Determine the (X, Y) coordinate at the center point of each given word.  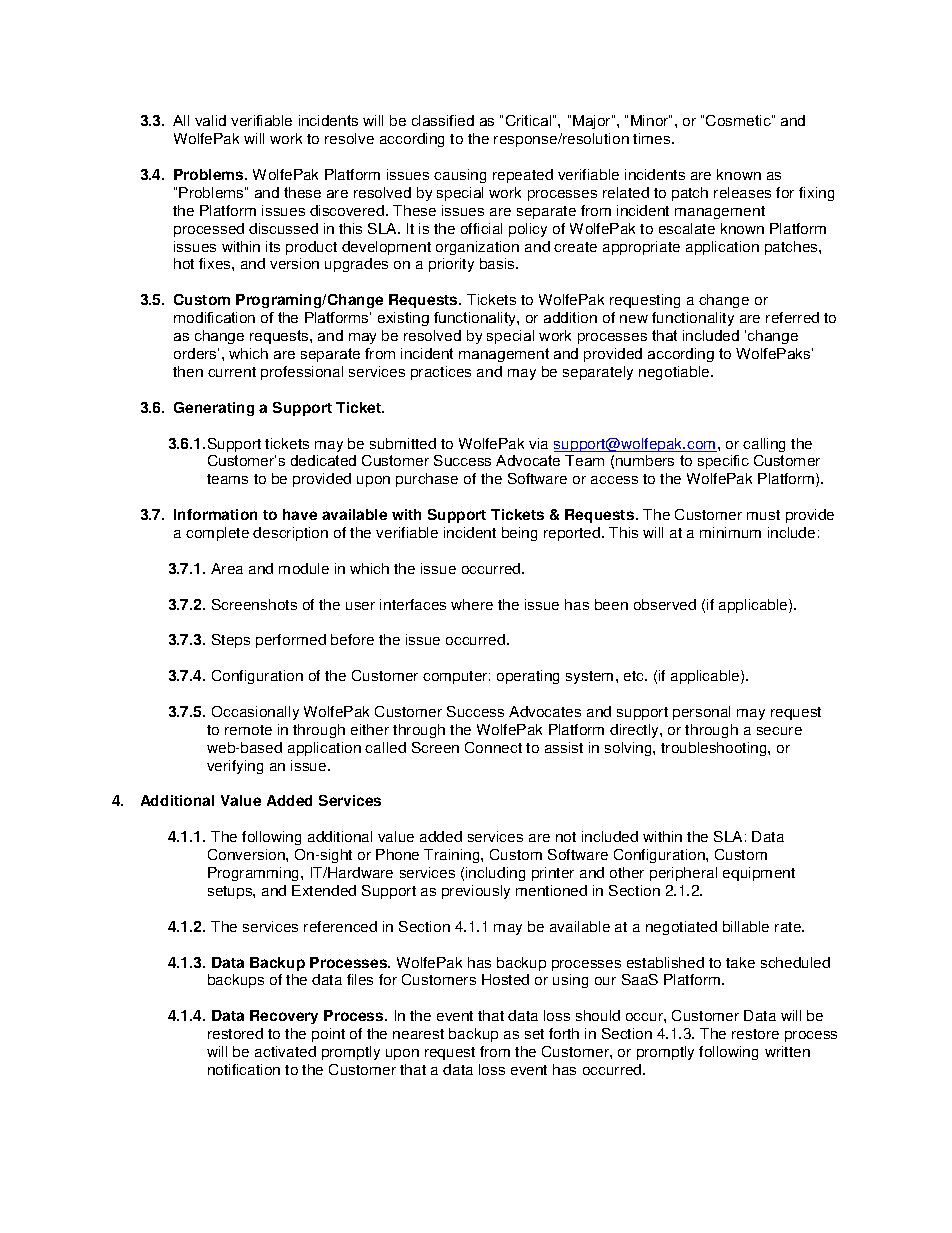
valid (210, 120)
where (472, 604)
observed (665, 604)
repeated (523, 176)
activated (285, 1051)
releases (742, 192)
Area (227, 568)
